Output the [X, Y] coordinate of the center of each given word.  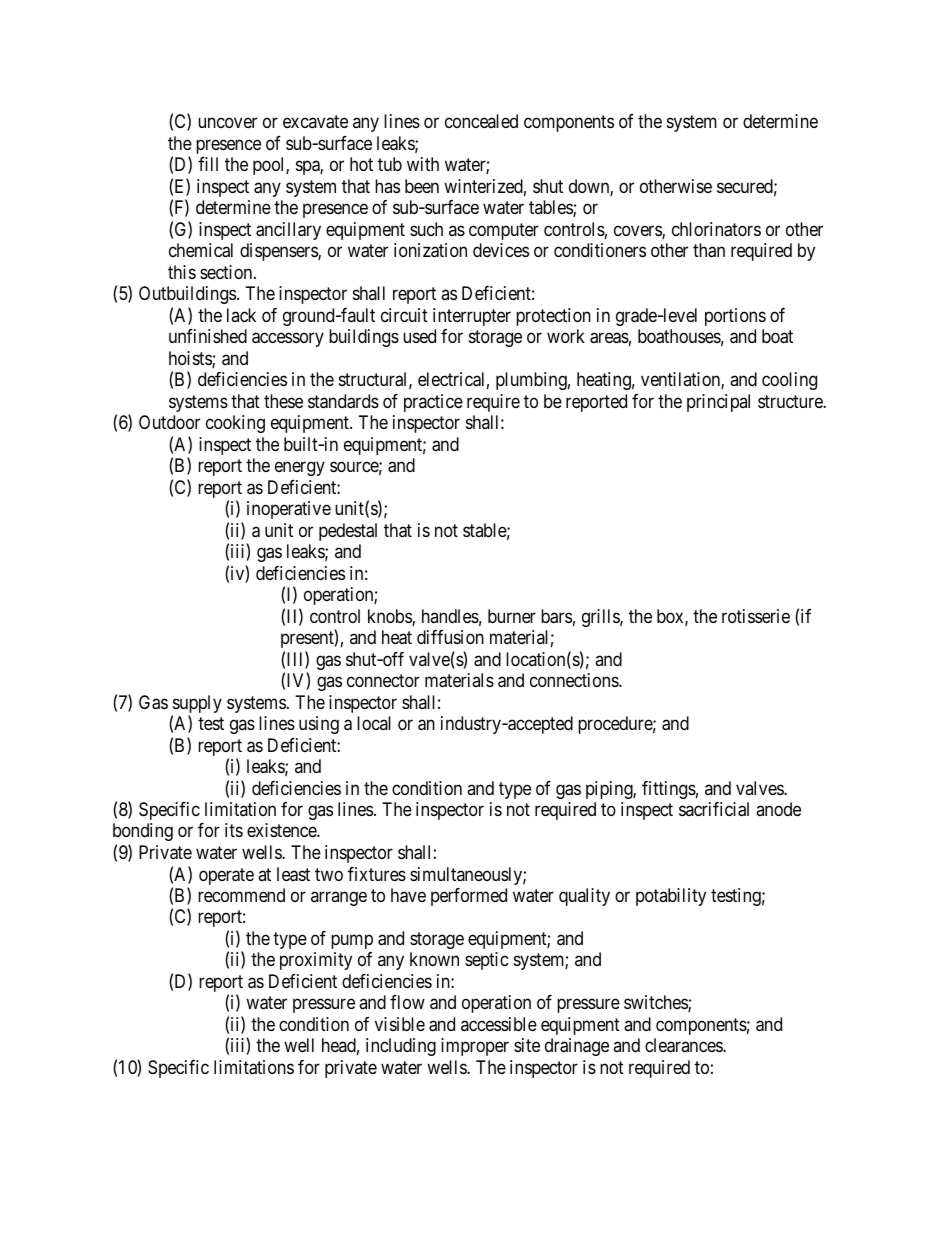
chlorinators [716, 229]
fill [208, 164]
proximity [316, 961]
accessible [499, 1024]
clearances [684, 1045]
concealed [481, 121]
